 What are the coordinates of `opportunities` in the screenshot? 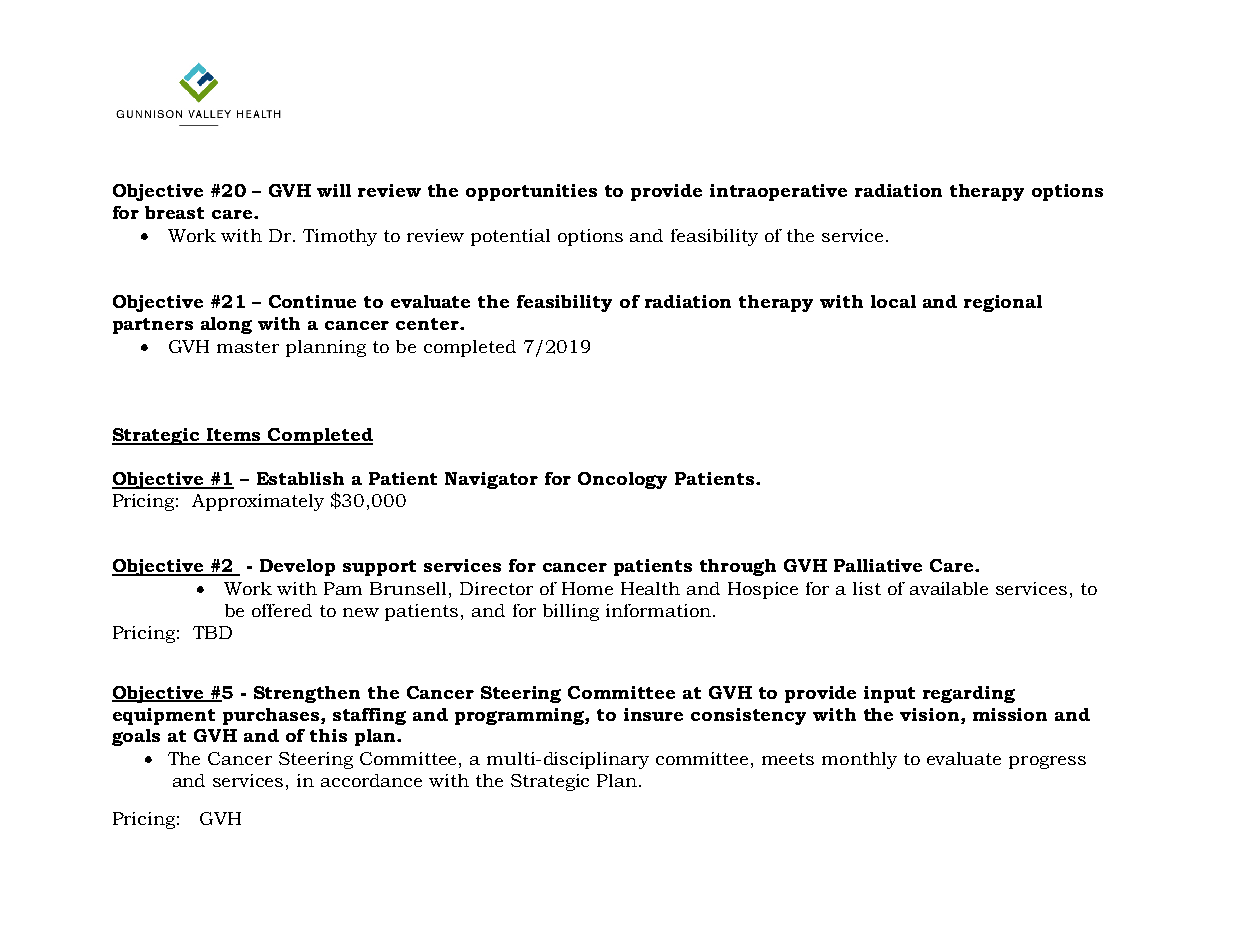 It's located at (531, 192).
